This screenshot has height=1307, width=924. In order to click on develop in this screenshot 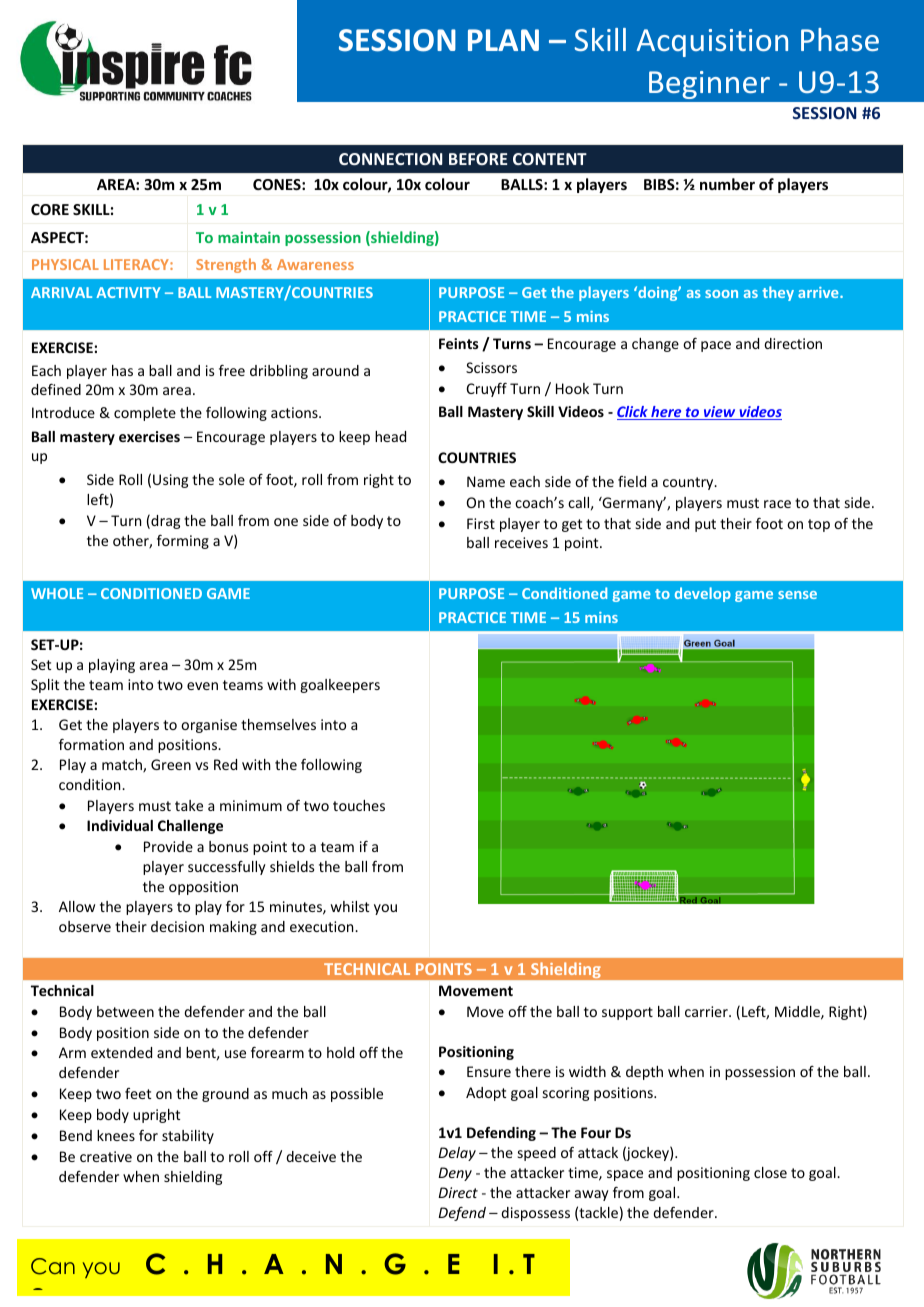, I will do `click(703, 594)`.
